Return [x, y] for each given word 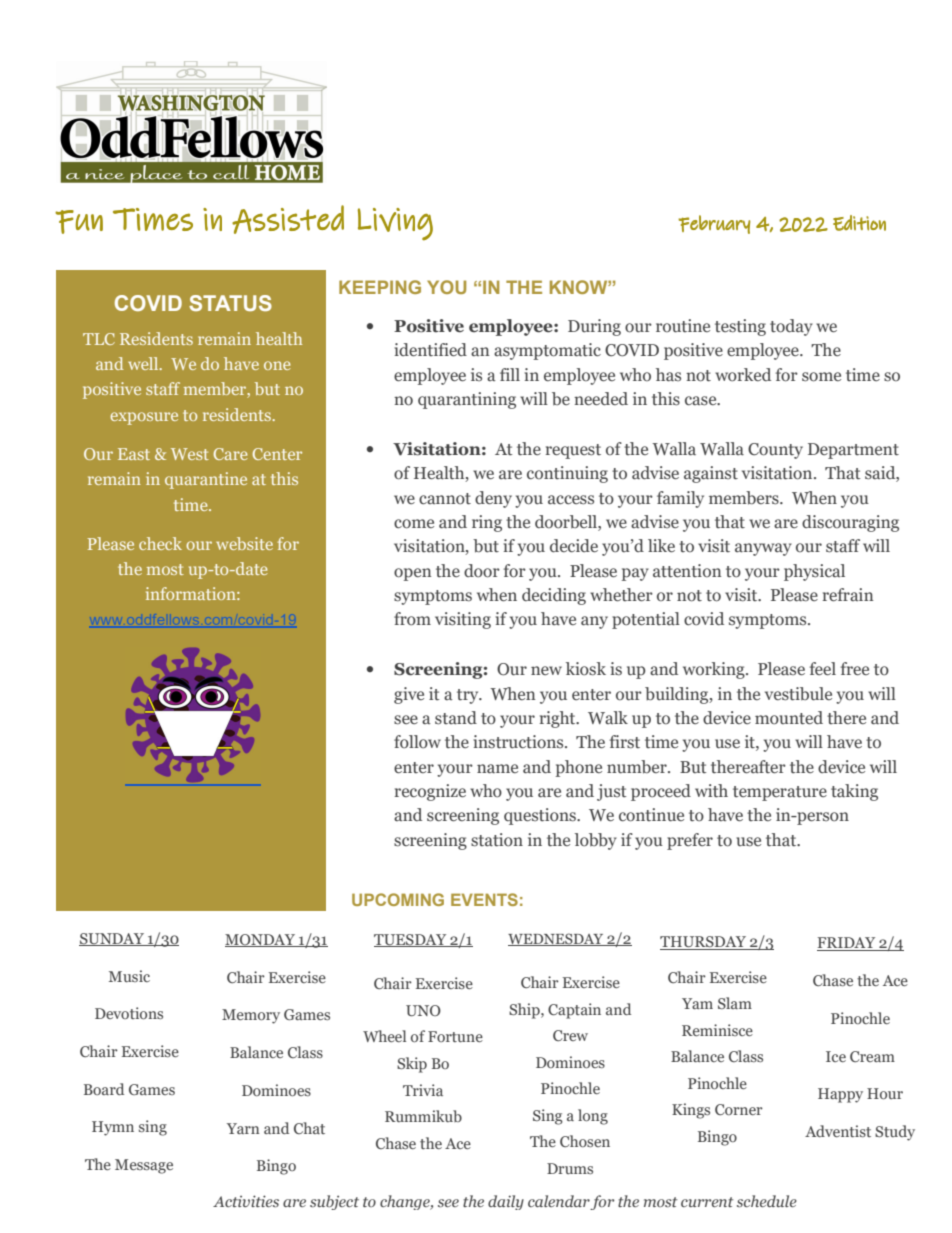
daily [506, 1202]
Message [144, 1166]
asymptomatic [547, 351]
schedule [767, 1201]
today [791, 327]
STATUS [230, 303]
